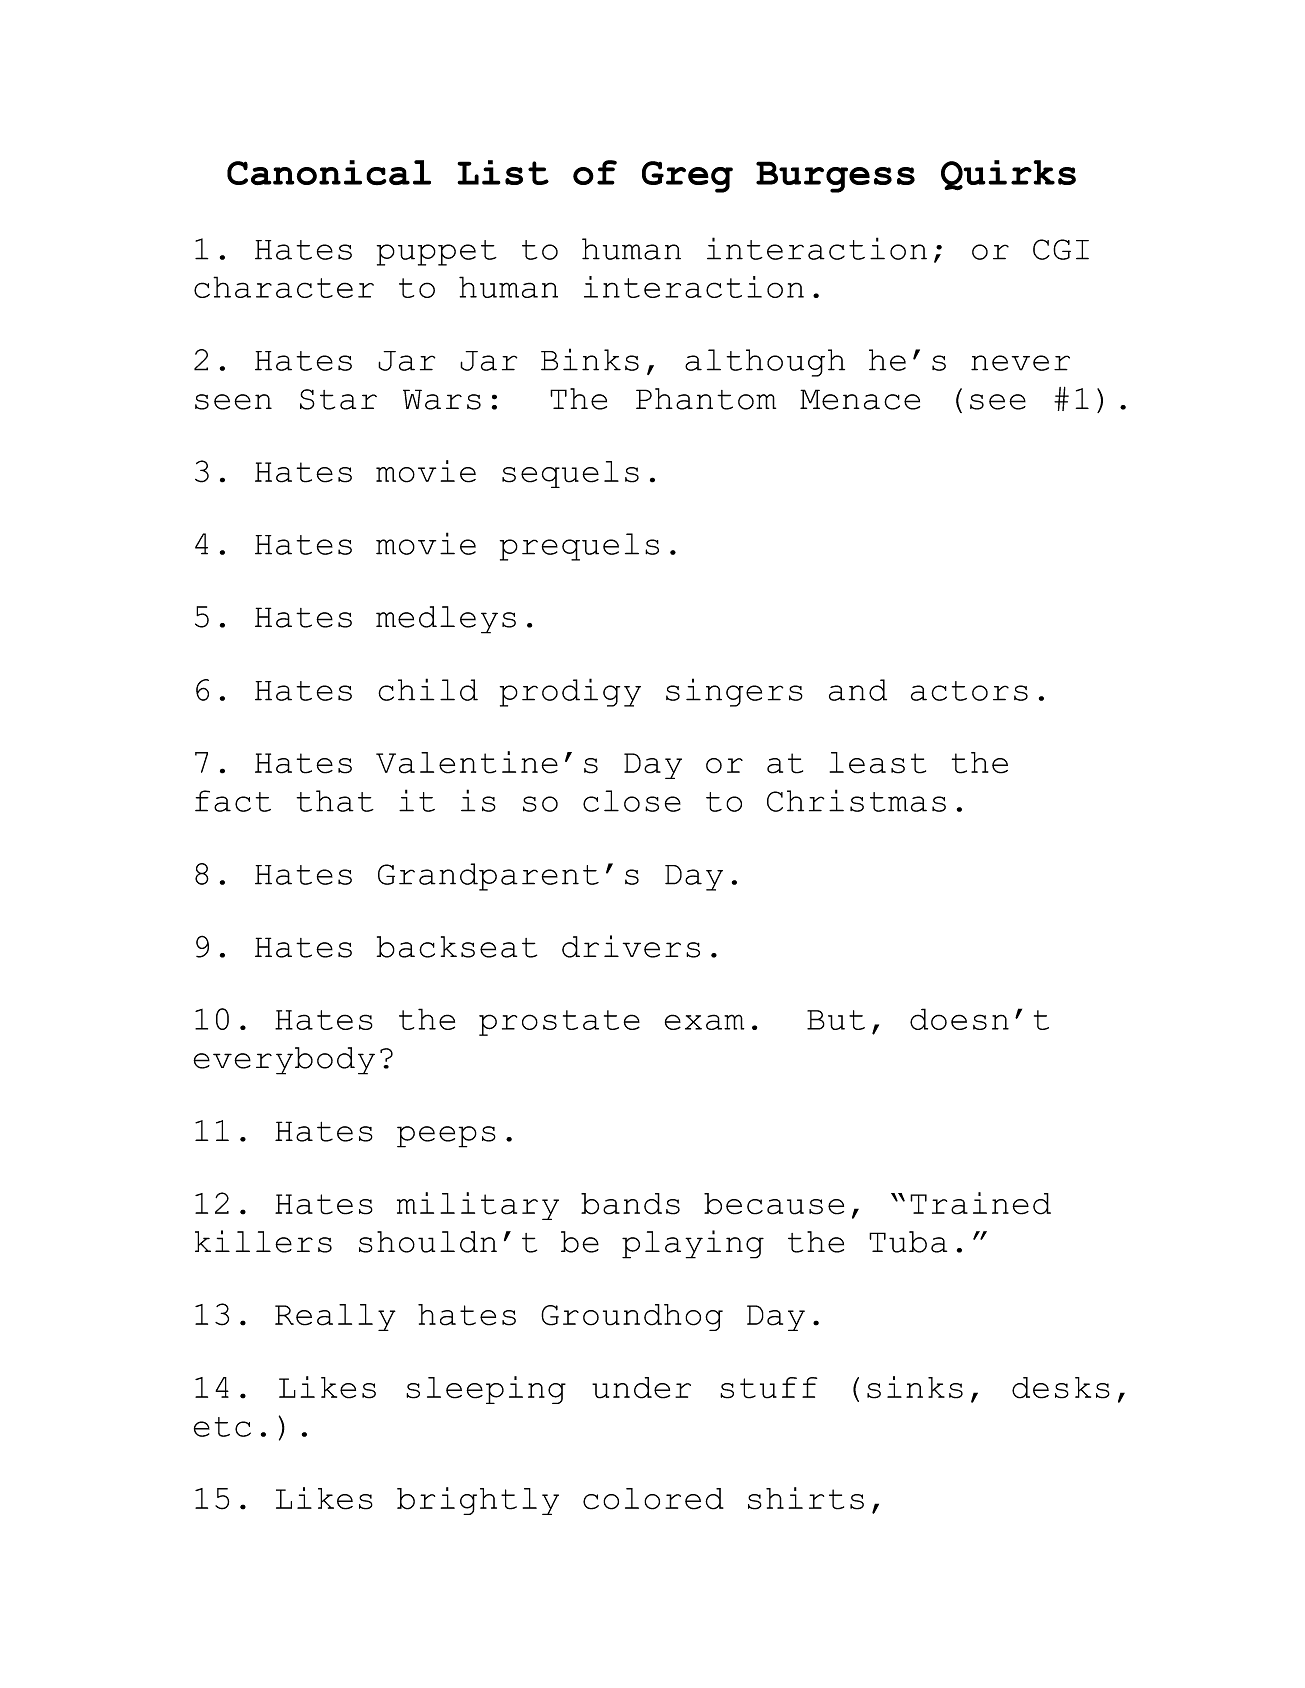  What do you see at coordinates (1008, 175) in the screenshot?
I see `Quirks` at bounding box center [1008, 175].
